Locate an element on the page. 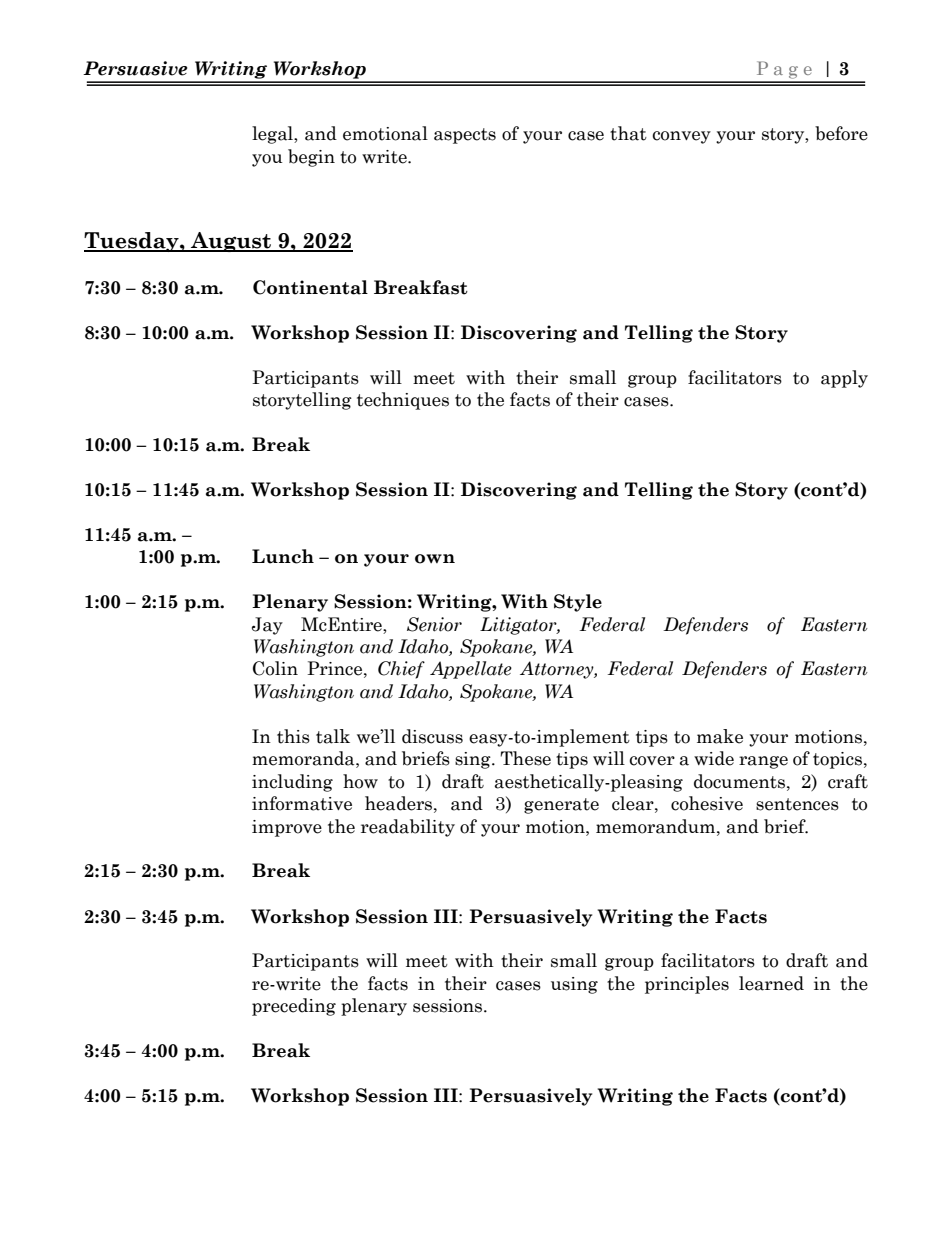 Image resolution: width=952 pixels, height=1233 pixels. techniques is located at coordinates (403, 401).
